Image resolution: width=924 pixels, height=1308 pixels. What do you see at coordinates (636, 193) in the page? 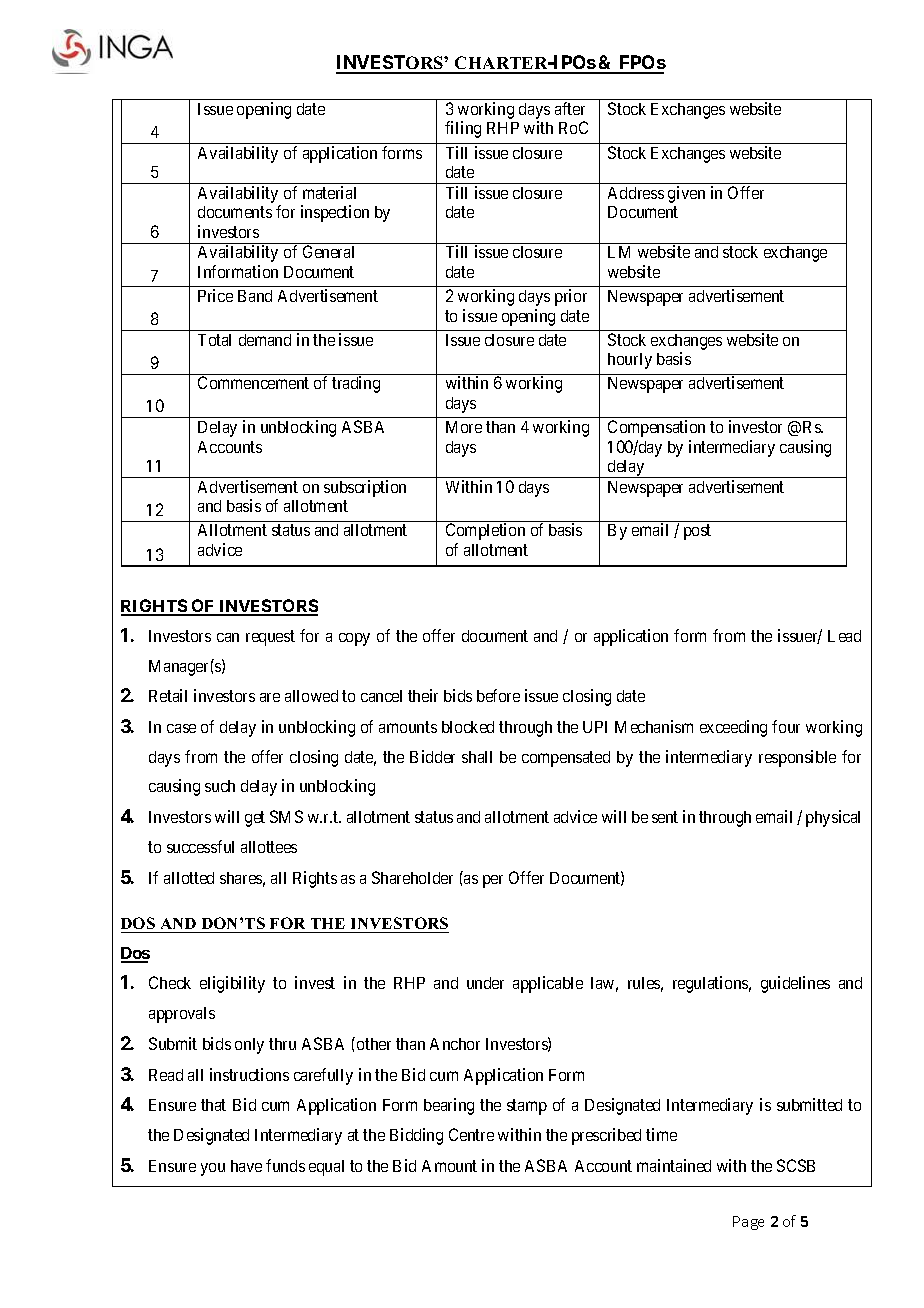
I see `Address` at bounding box center [636, 193].
